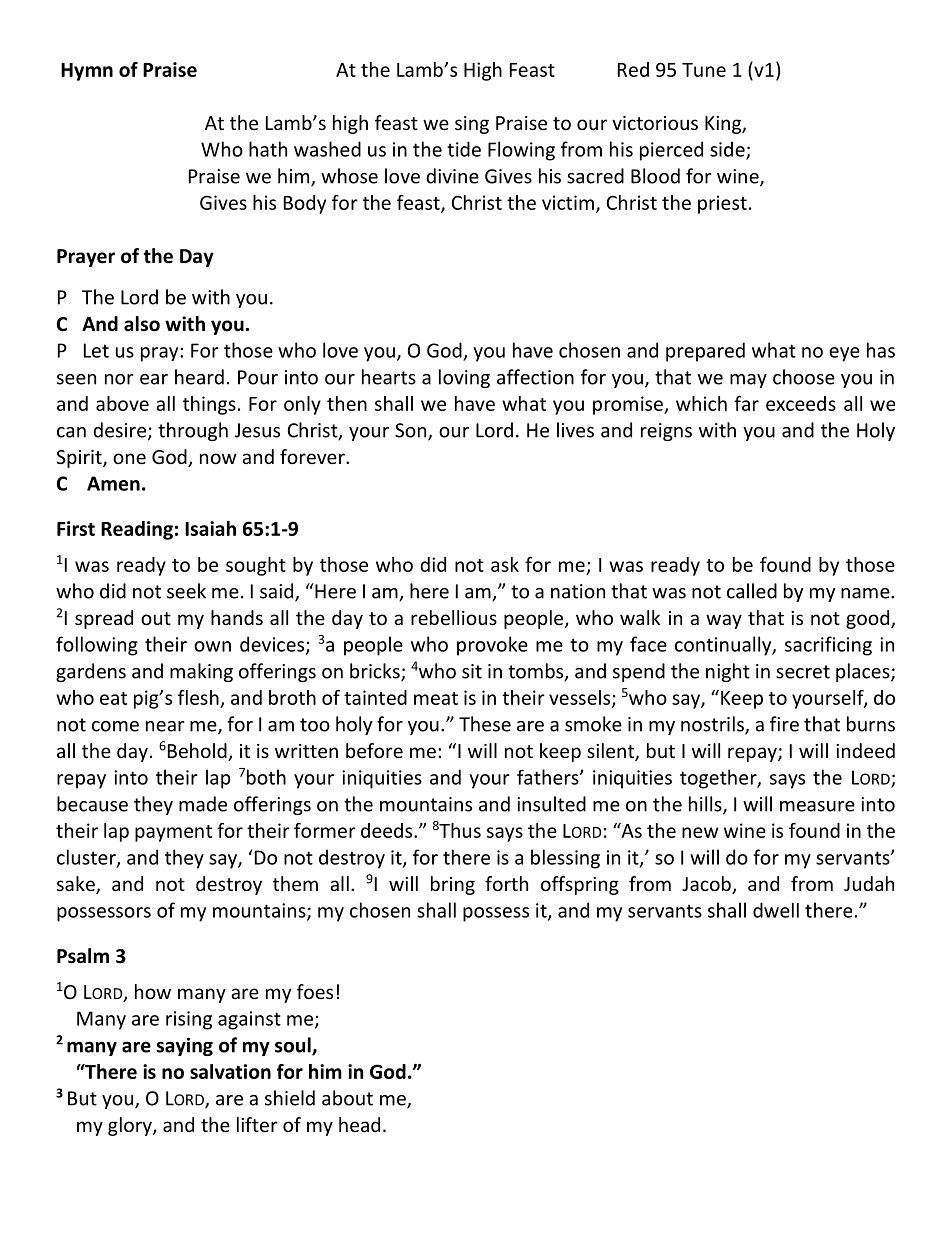 The width and height of the screenshot is (952, 1233). I want to click on bring, so click(453, 885).
